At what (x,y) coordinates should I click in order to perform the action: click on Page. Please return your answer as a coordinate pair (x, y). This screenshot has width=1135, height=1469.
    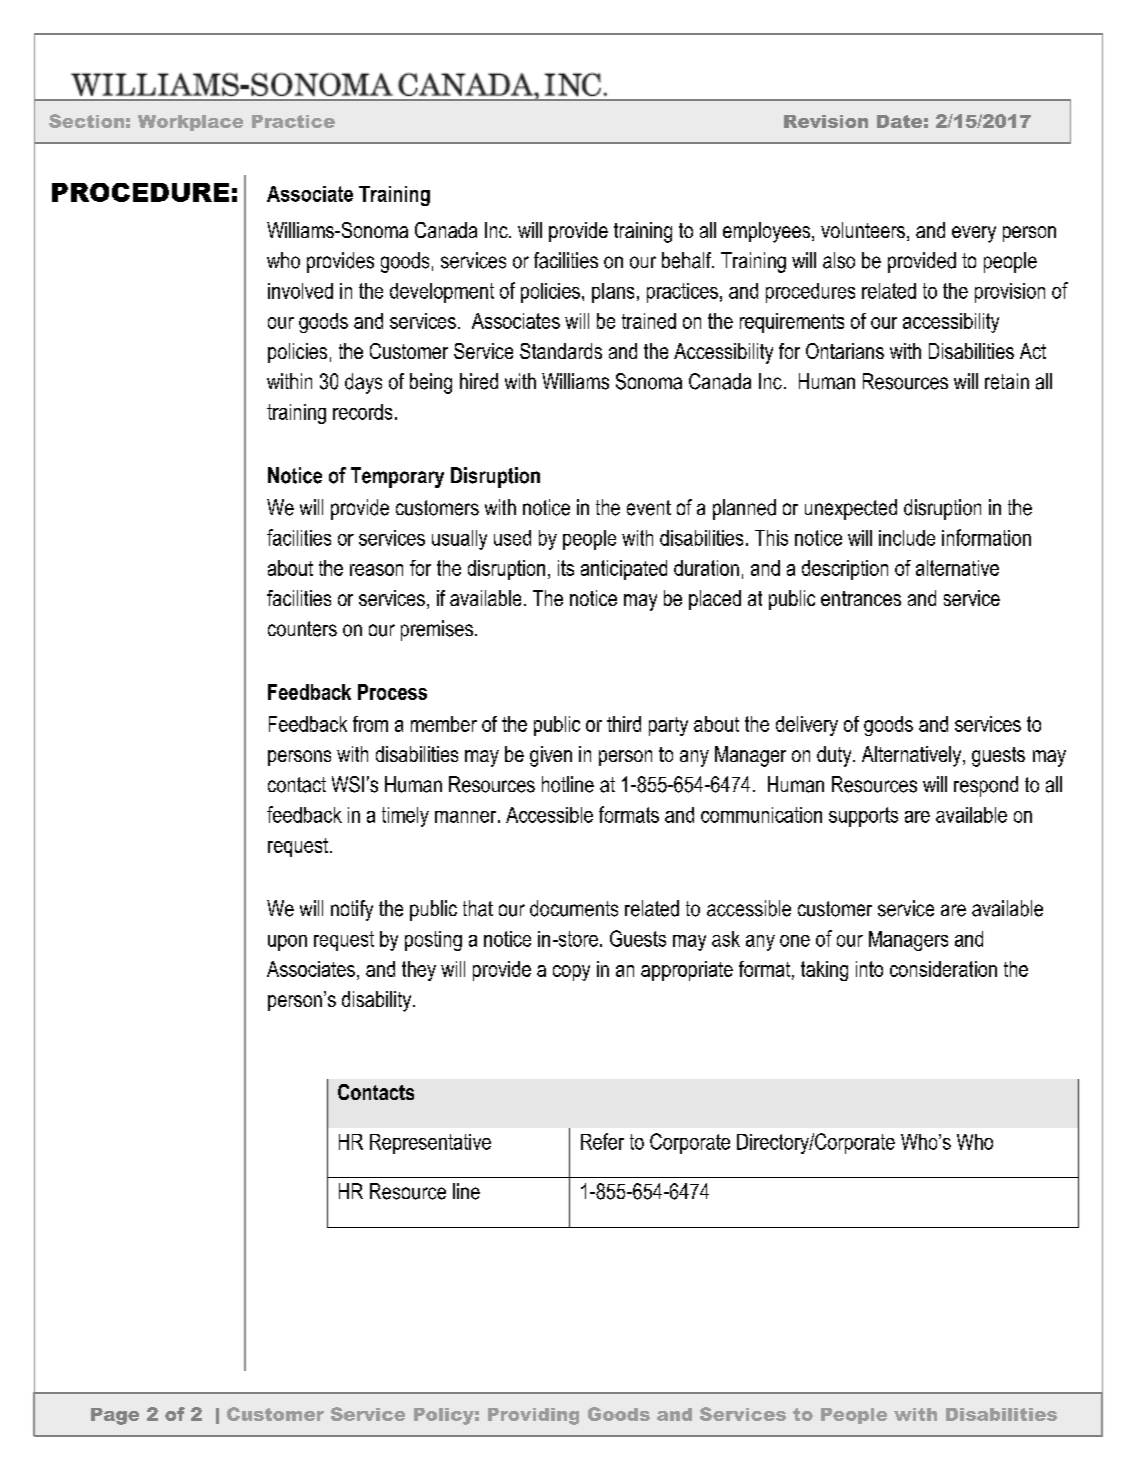
    Looking at the image, I should click on (115, 1416).
